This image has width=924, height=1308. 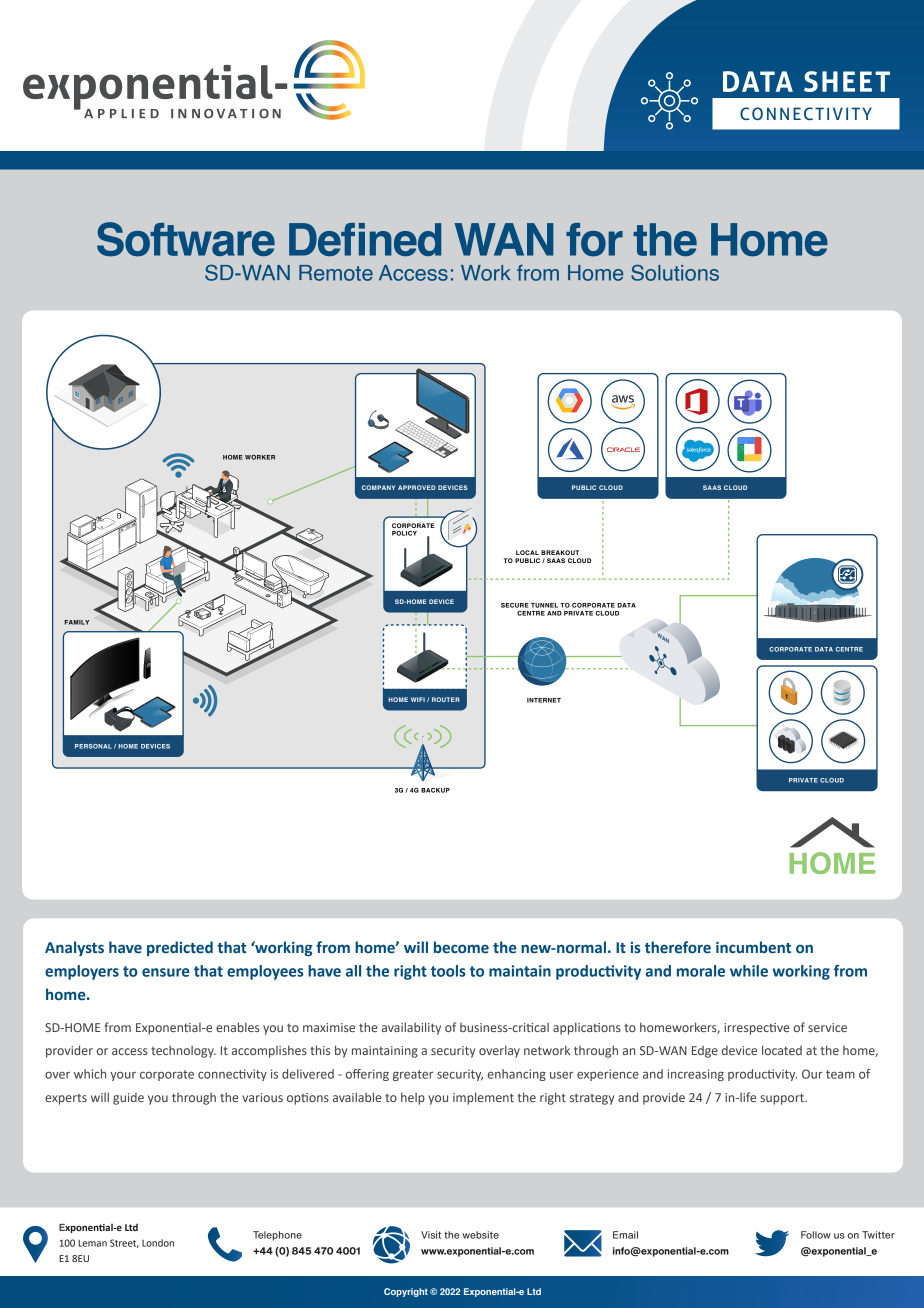 I want to click on INTERNET, so click(x=544, y=700).
